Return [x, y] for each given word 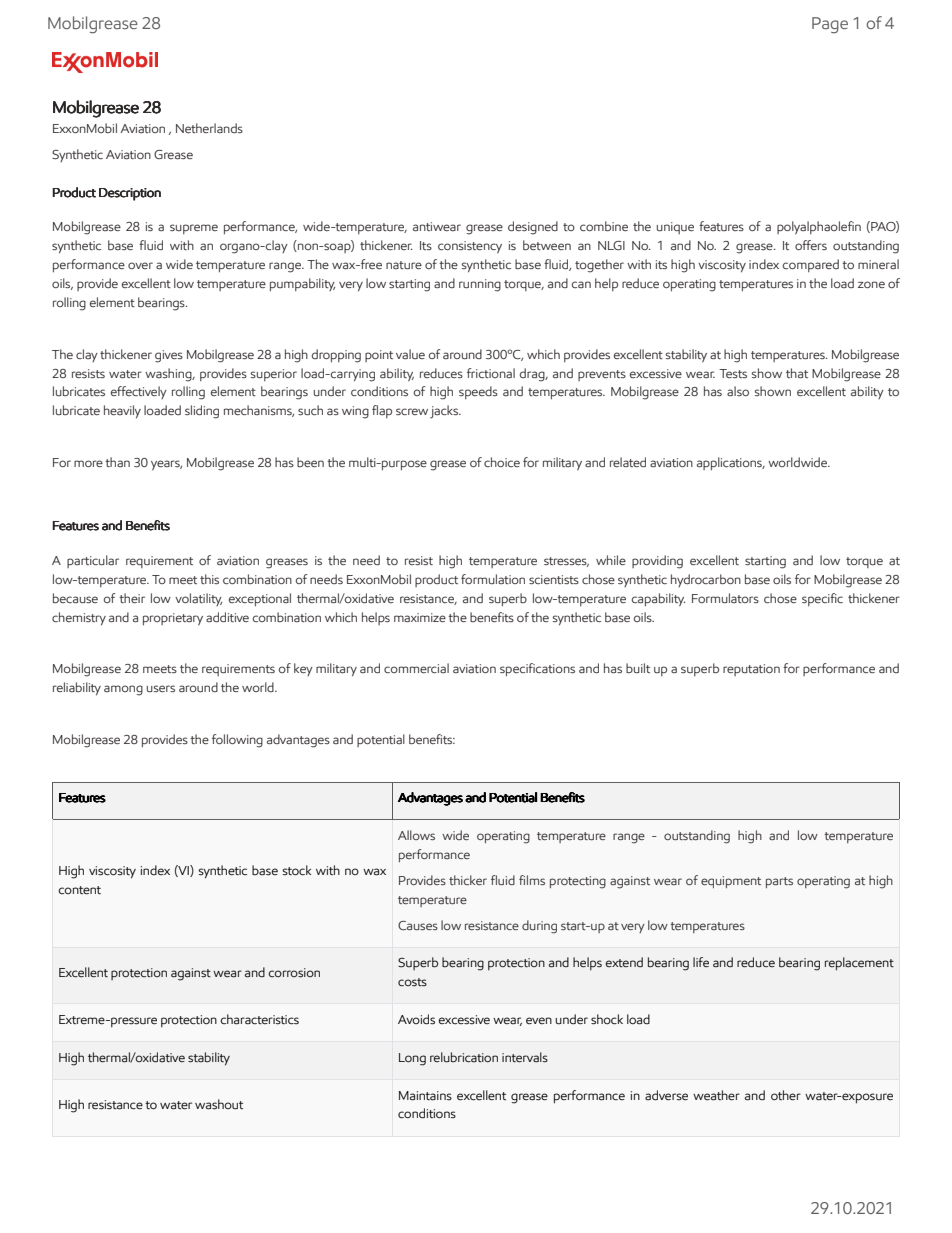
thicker [468, 880]
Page [830, 25]
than [117, 462]
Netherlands [209, 128]
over [140, 265]
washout [219, 1104]
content [79, 890]
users [161, 688]
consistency [470, 247]
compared [811, 265]
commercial [416, 668]
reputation [751, 670]
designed [533, 228]
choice [502, 462]
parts [779, 882]
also [738, 391]
